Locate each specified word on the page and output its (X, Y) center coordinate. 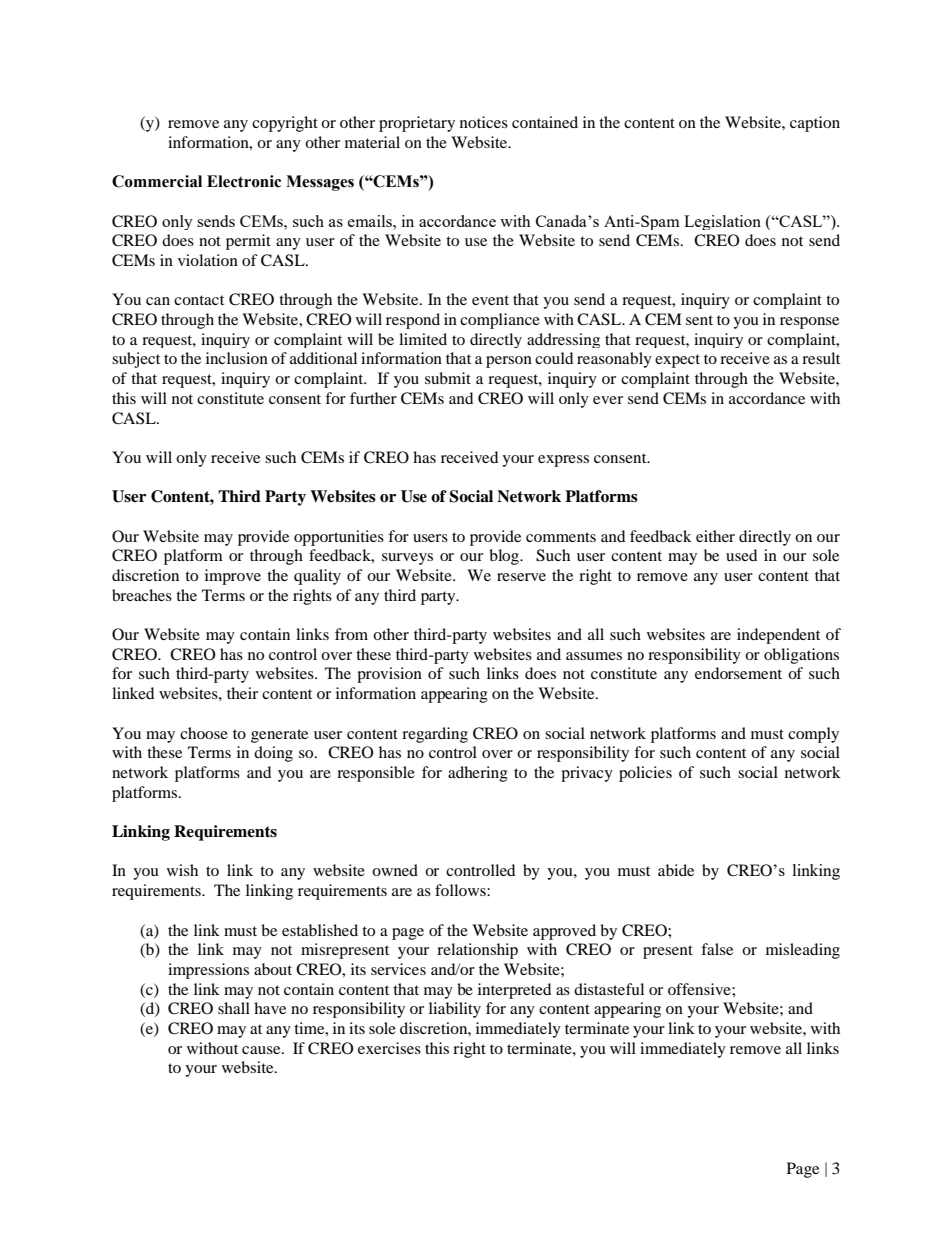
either (715, 536)
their (242, 693)
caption (815, 124)
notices (484, 122)
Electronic (244, 181)
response (809, 323)
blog (505, 557)
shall (234, 1008)
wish (182, 870)
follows (461, 890)
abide (676, 870)
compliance (500, 321)
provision (389, 675)
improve (233, 577)
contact (199, 300)
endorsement (738, 673)
